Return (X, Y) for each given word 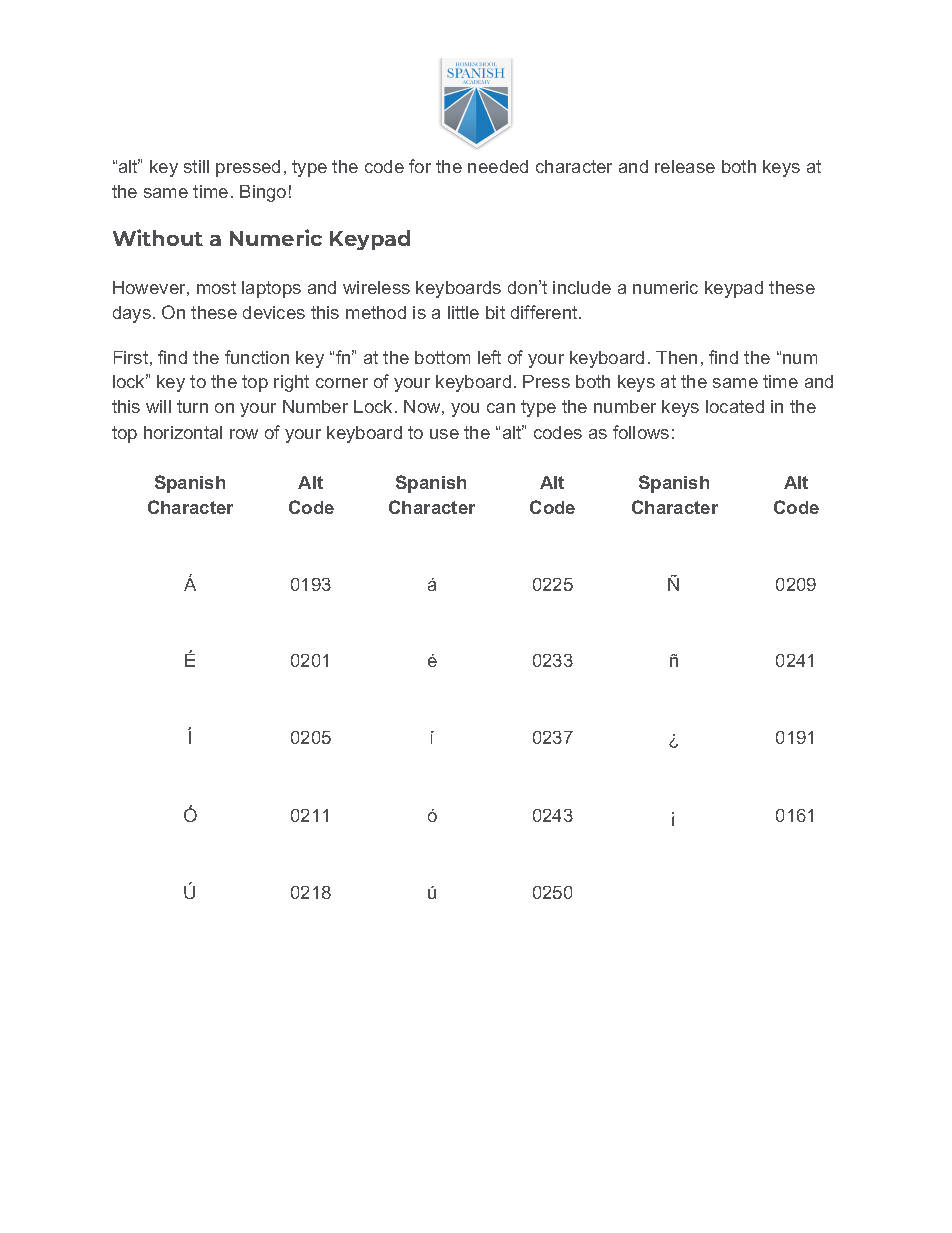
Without (158, 237)
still (196, 166)
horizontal (183, 432)
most (216, 287)
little (463, 312)
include (582, 287)
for (420, 166)
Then (676, 357)
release (685, 166)
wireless (376, 287)
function (257, 357)
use (444, 434)
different (545, 312)
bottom (442, 357)
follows (641, 432)
